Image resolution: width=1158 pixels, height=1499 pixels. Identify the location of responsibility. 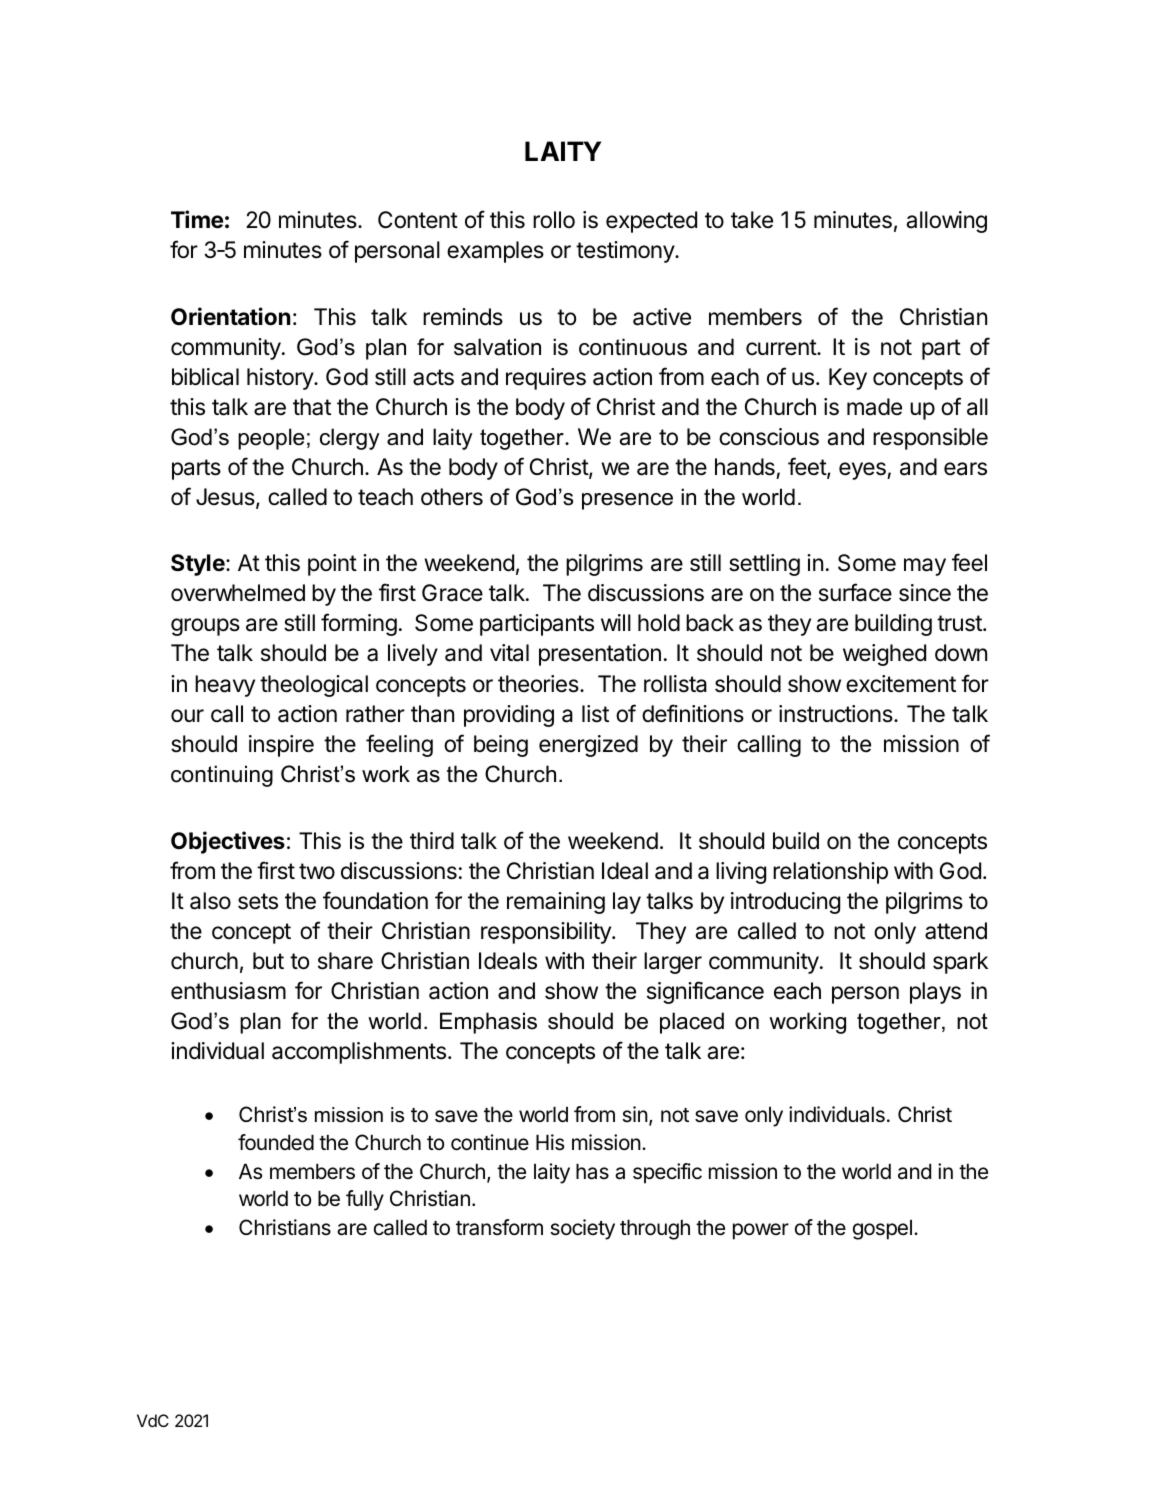
(547, 933).
